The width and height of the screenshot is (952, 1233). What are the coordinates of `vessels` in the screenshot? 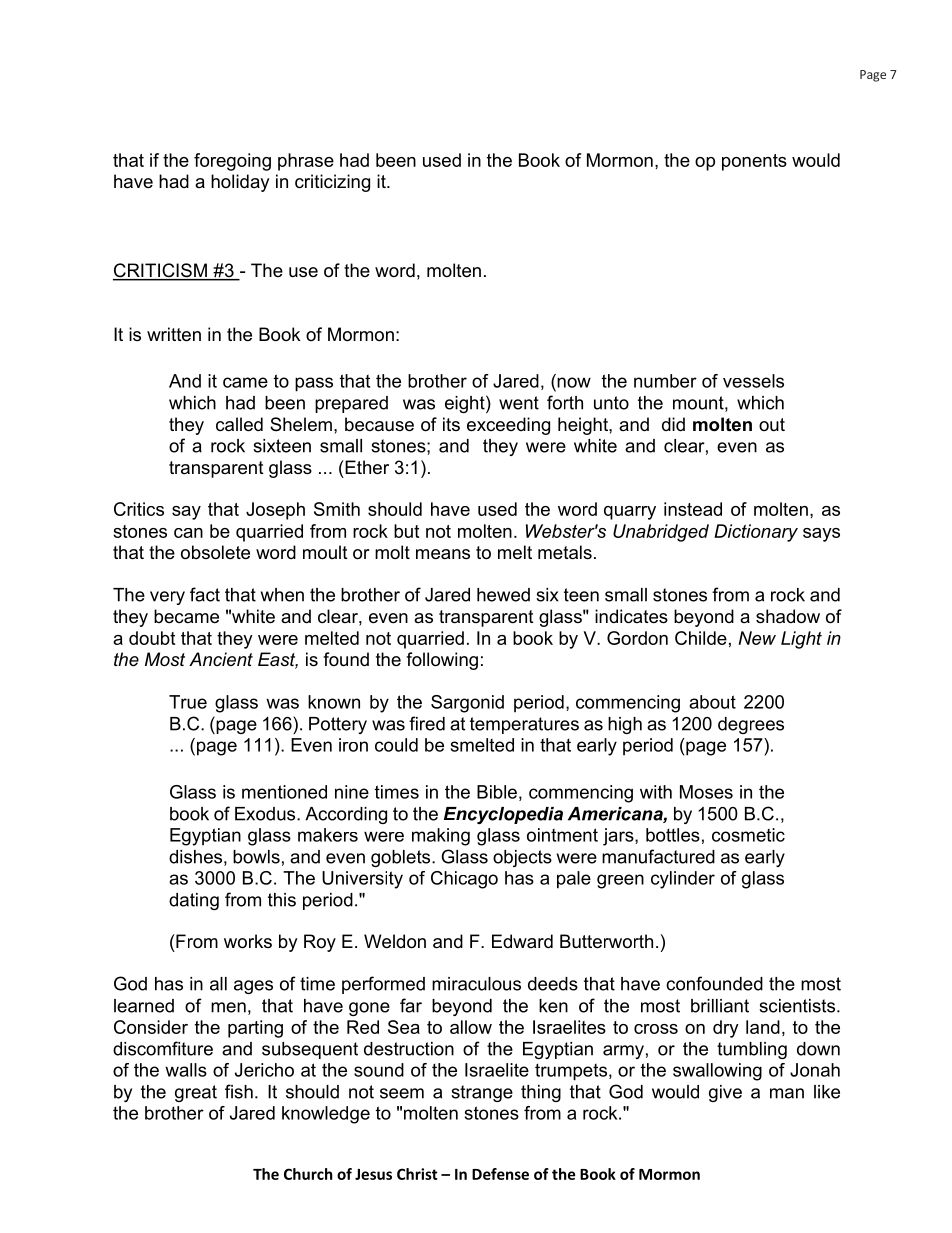 It's located at (753, 381).
